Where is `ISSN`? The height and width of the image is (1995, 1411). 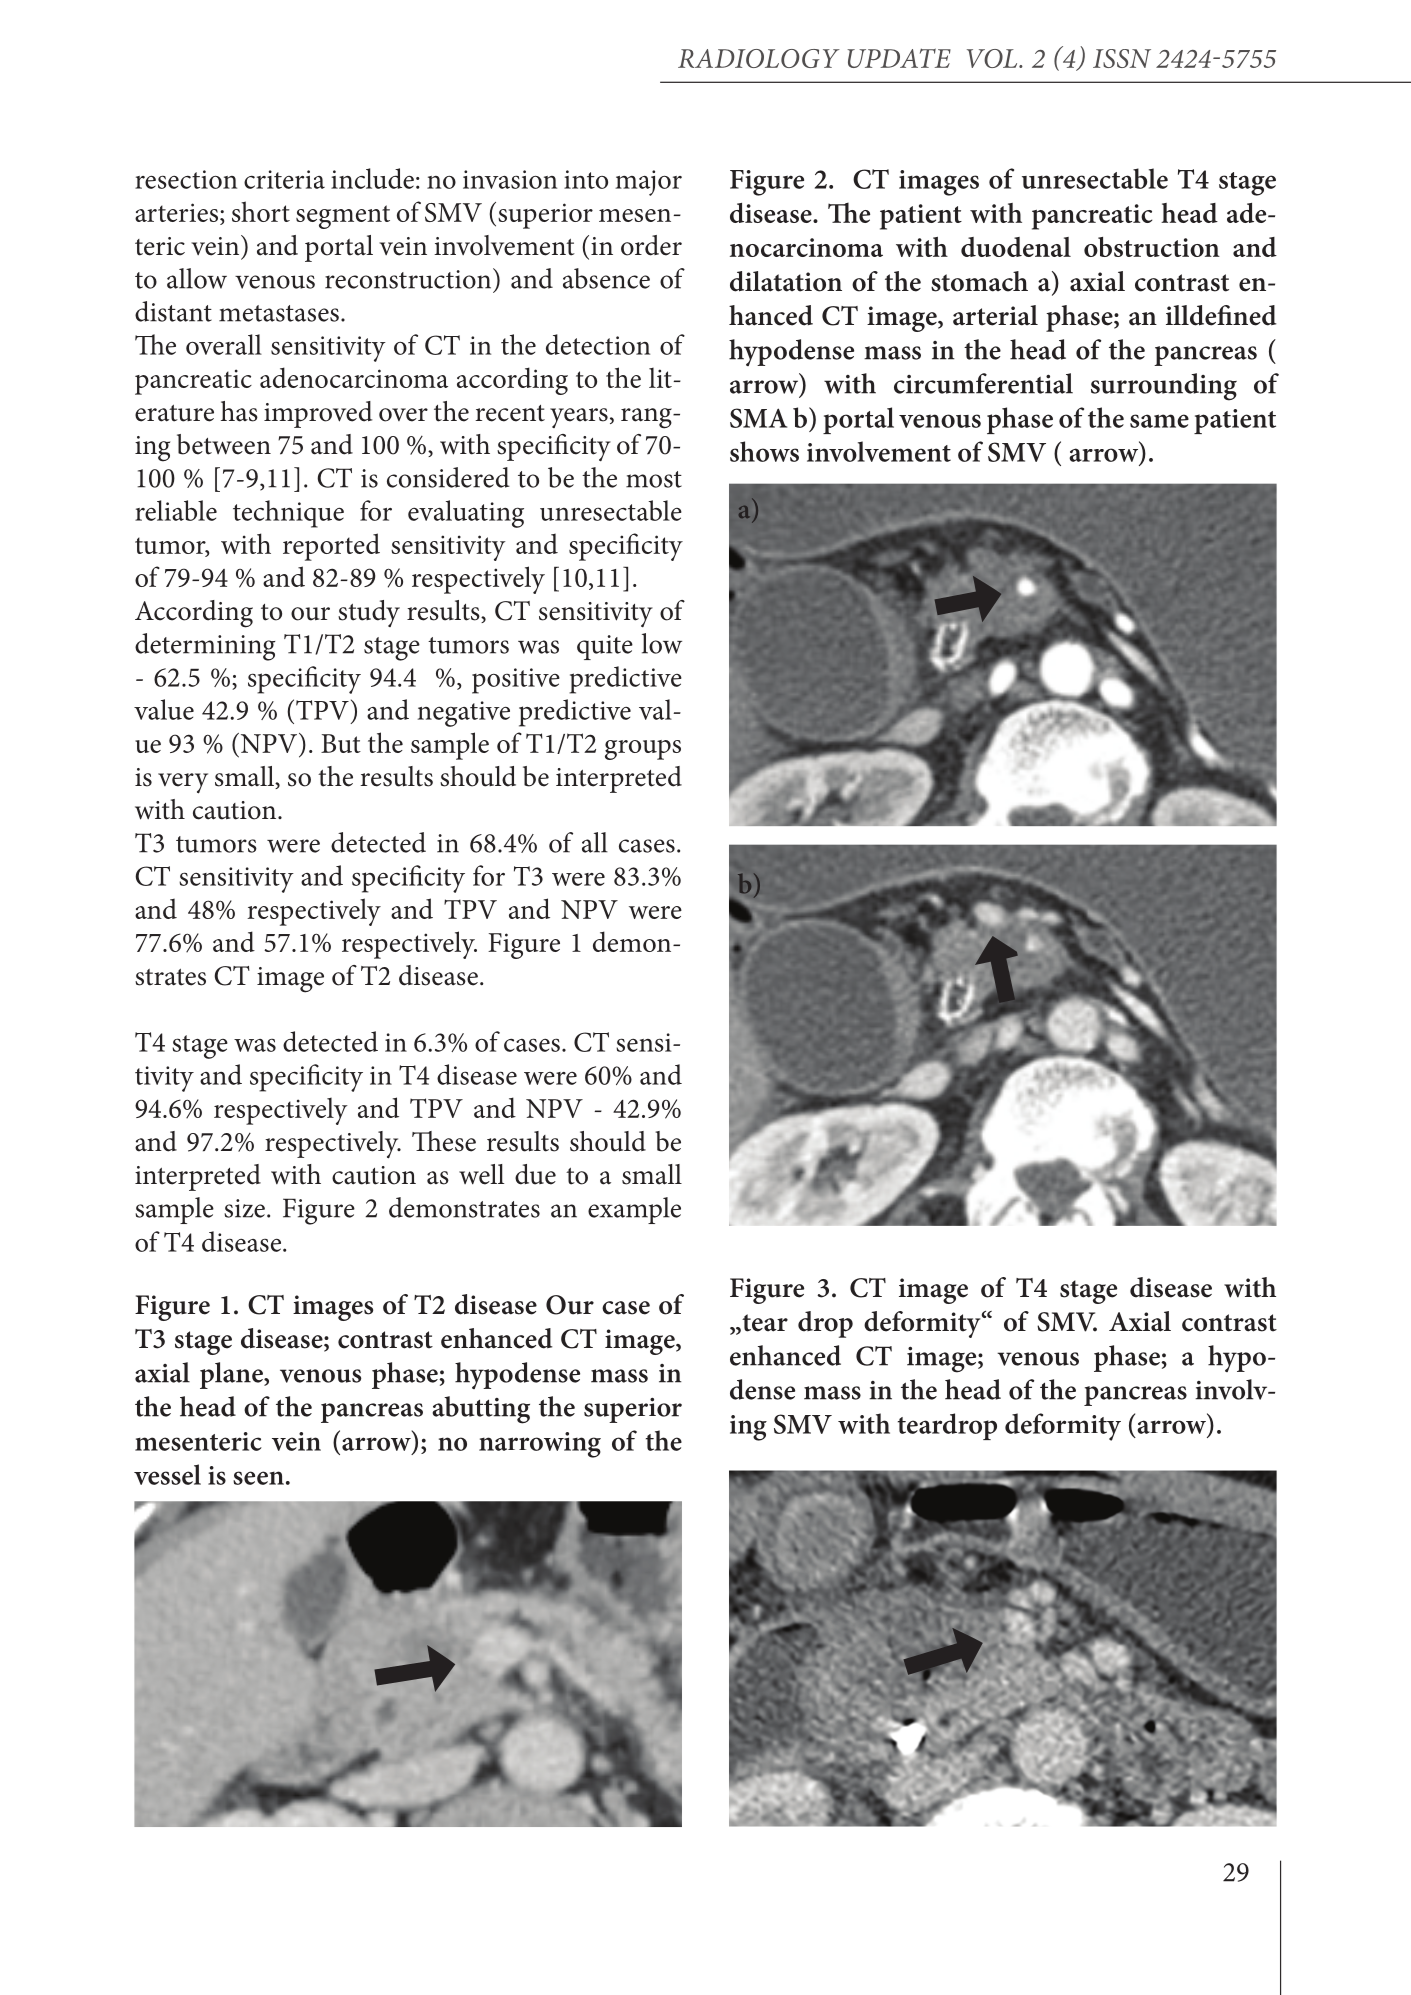
ISSN is located at coordinates (1122, 58).
